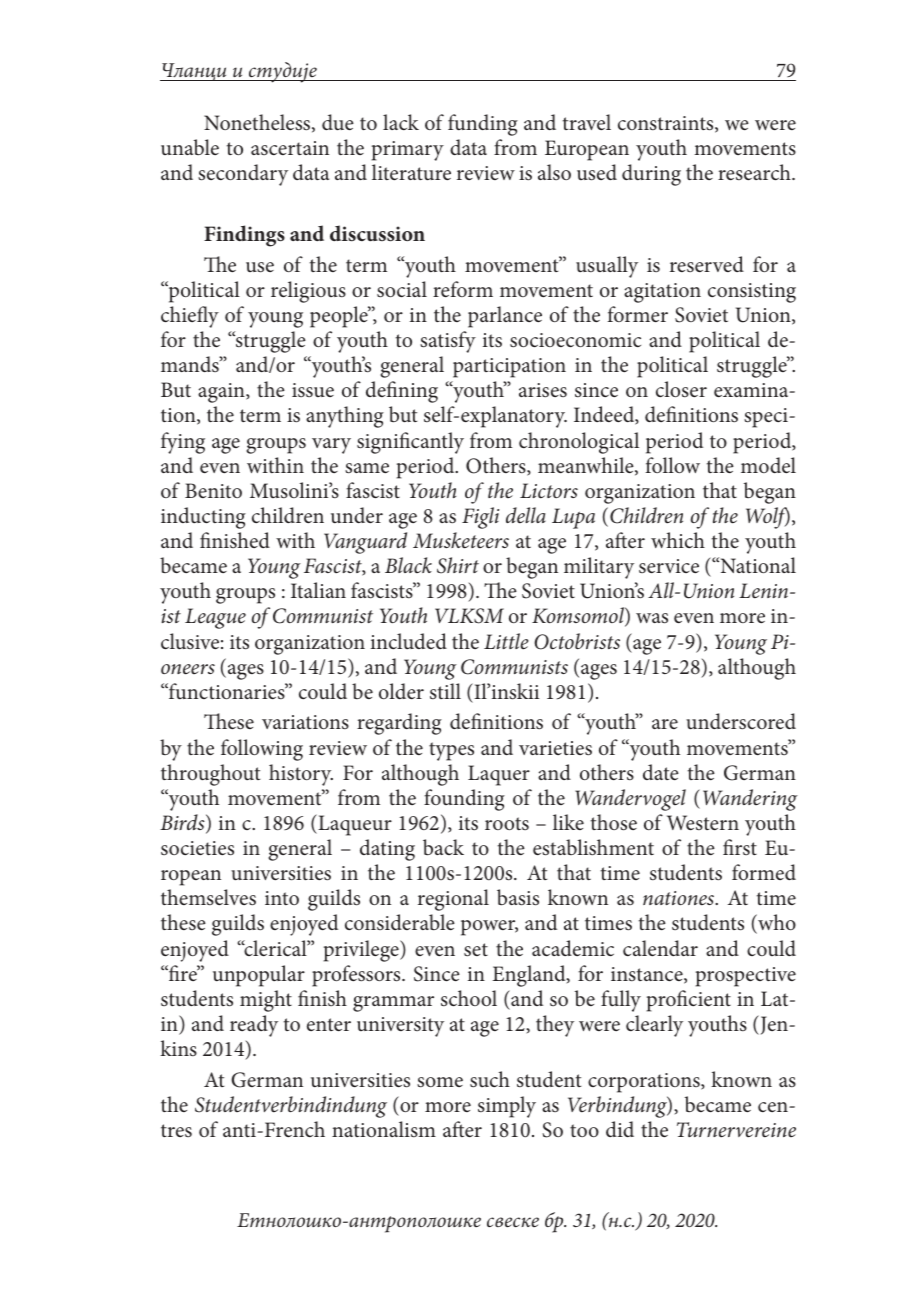 This image has height=1305, width=924. What do you see at coordinates (651, 175) in the image?
I see `during` at bounding box center [651, 175].
